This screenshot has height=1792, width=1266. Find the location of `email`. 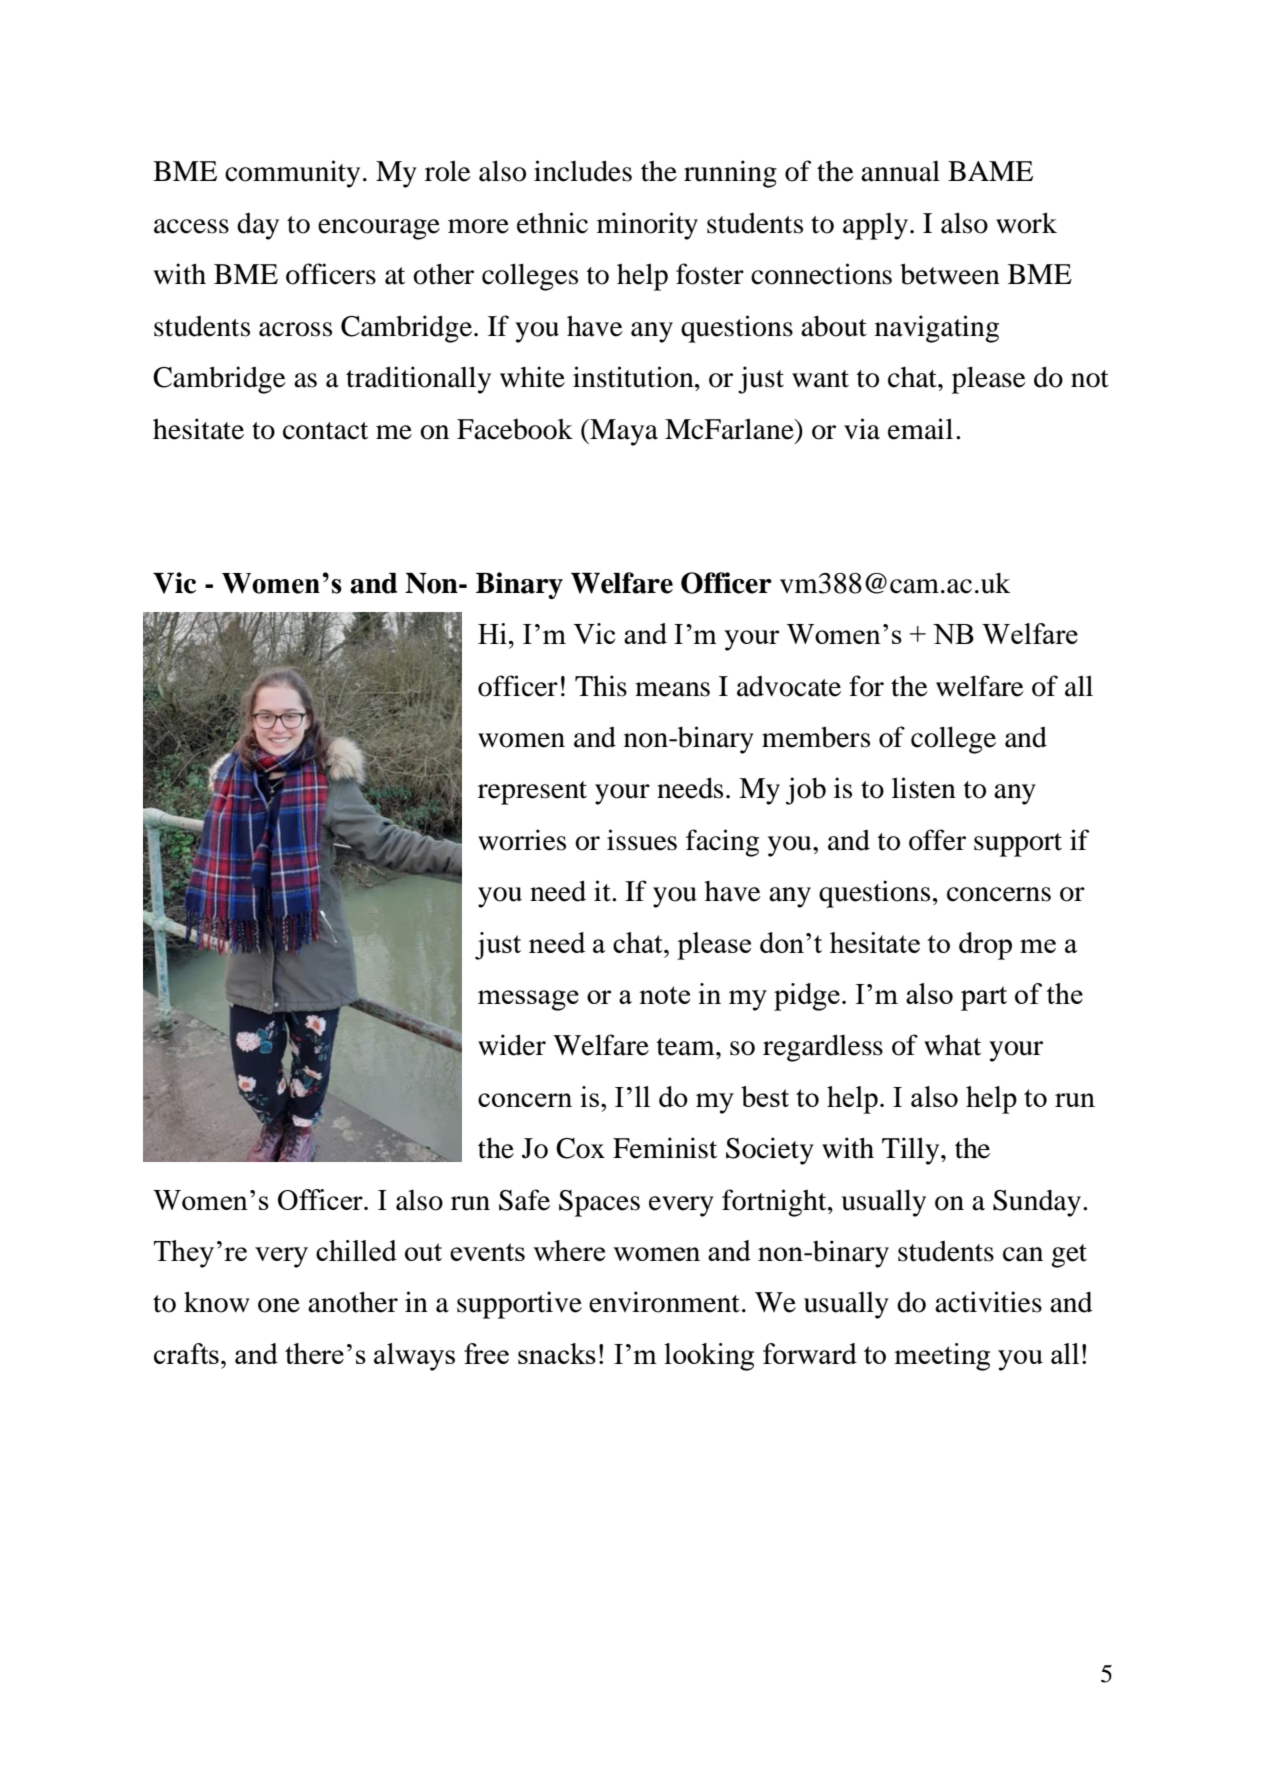

email is located at coordinates (920, 429).
